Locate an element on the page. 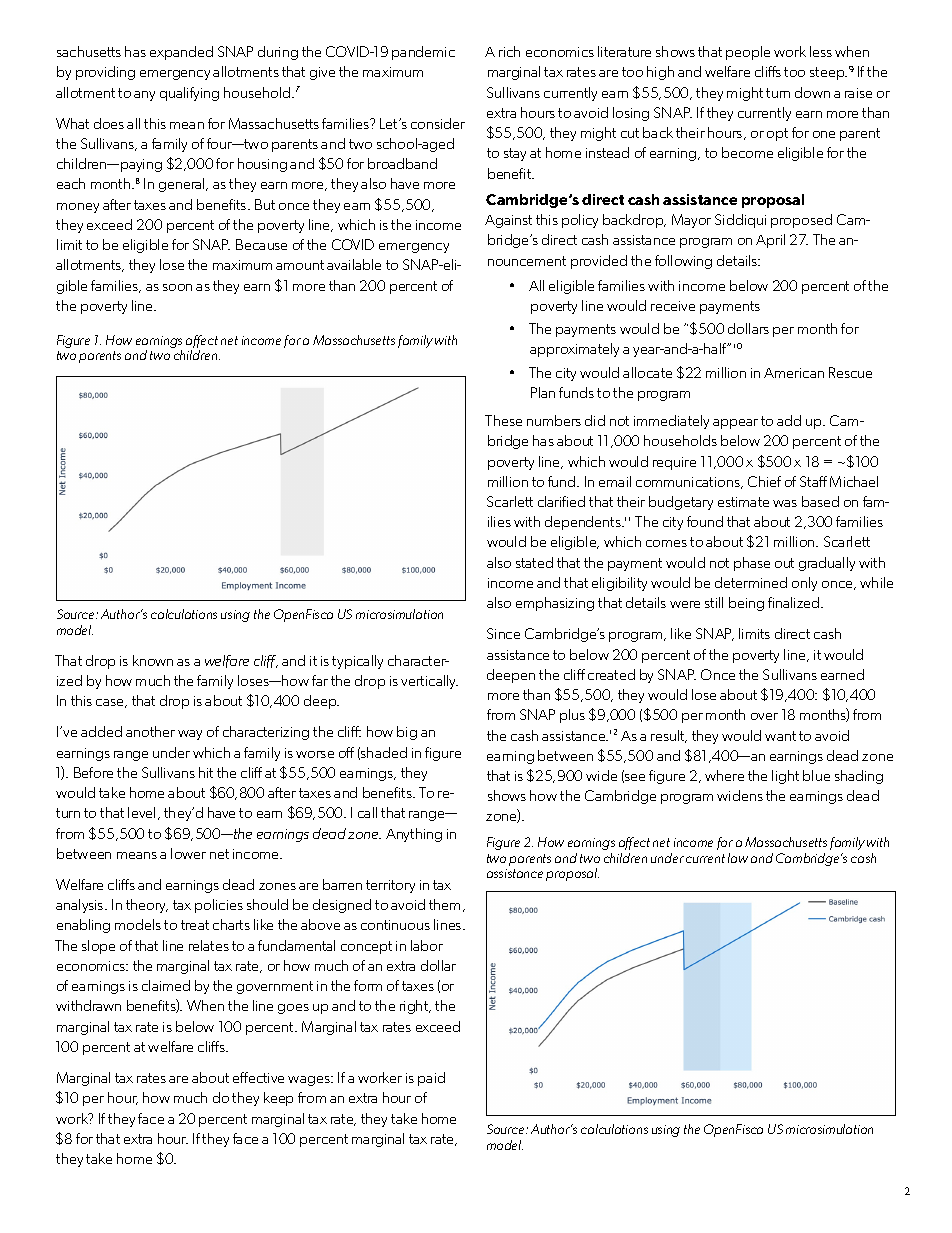  paid is located at coordinates (431, 1079).
